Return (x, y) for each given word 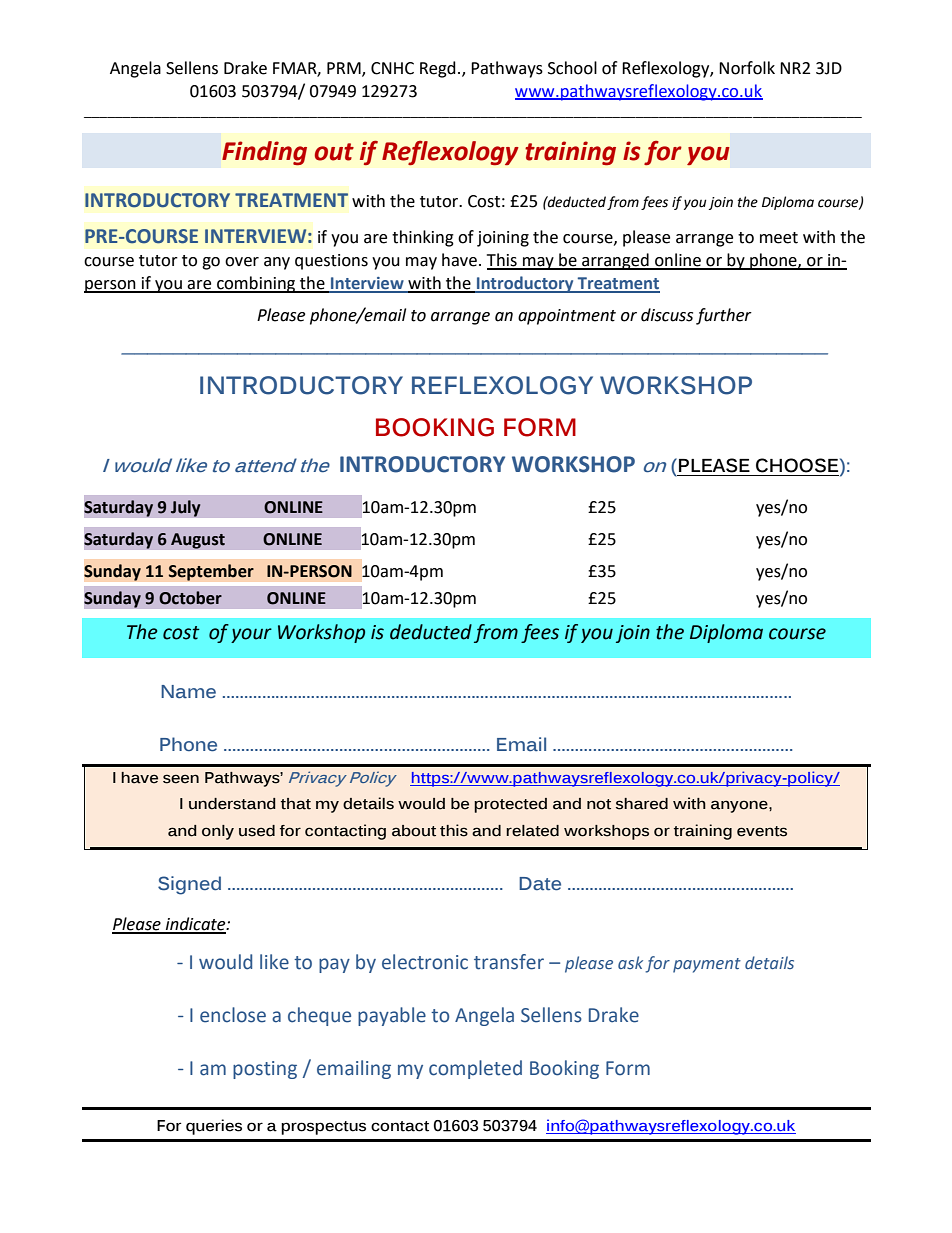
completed (475, 1069)
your (251, 635)
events (762, 831)
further (724, 316)
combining (256, 284)
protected (510, 805)
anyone (740, 806)
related (532, 831)
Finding (264, 153)
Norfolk (747, 68)
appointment (567, 317)
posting (265, 1070)
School (572, 68)
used (257, 831)
